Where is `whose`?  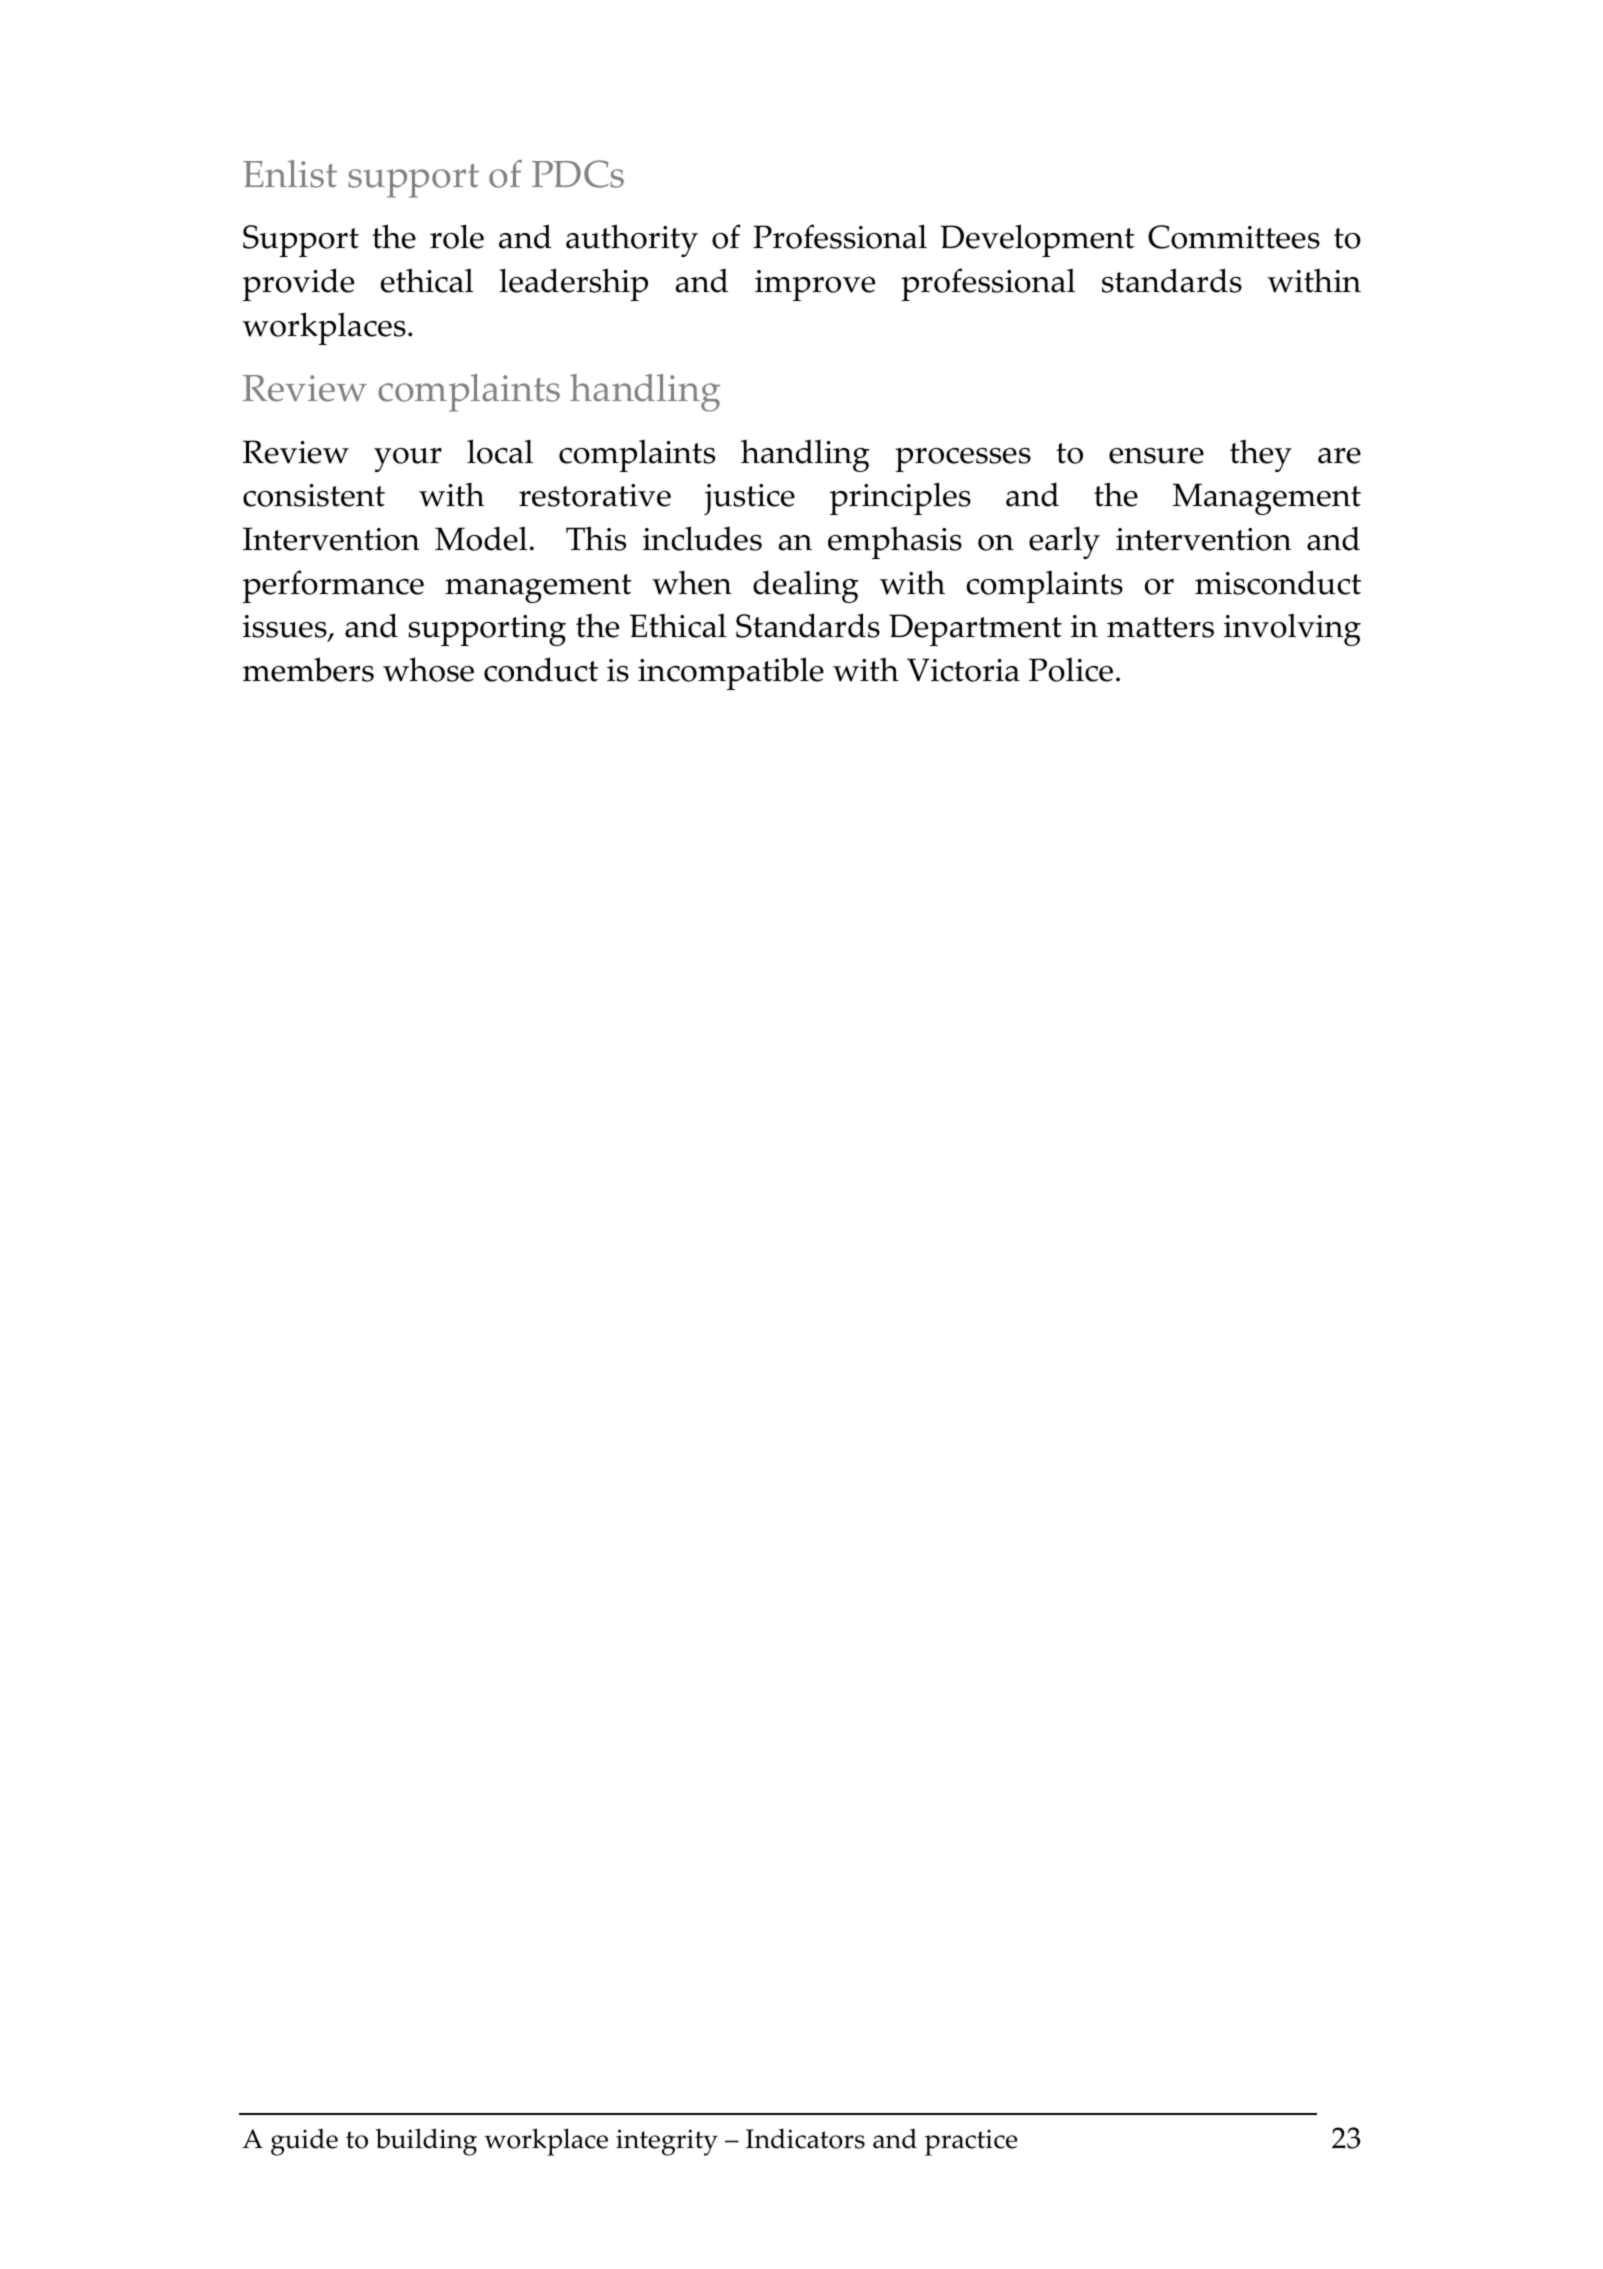 whose is located at coordinates (428, 669).
